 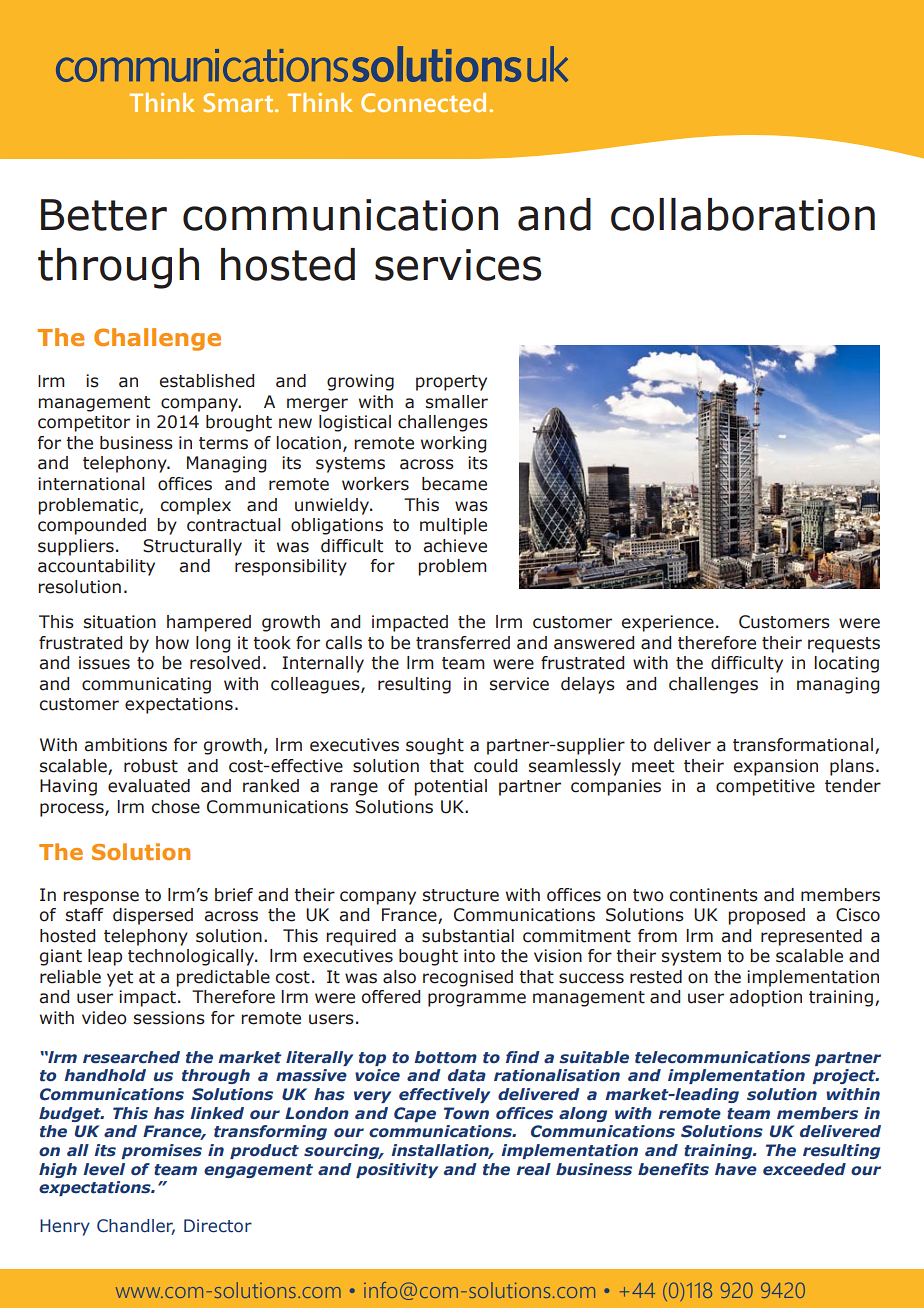 I want to click on communicating, so click(x=146, y=685).
